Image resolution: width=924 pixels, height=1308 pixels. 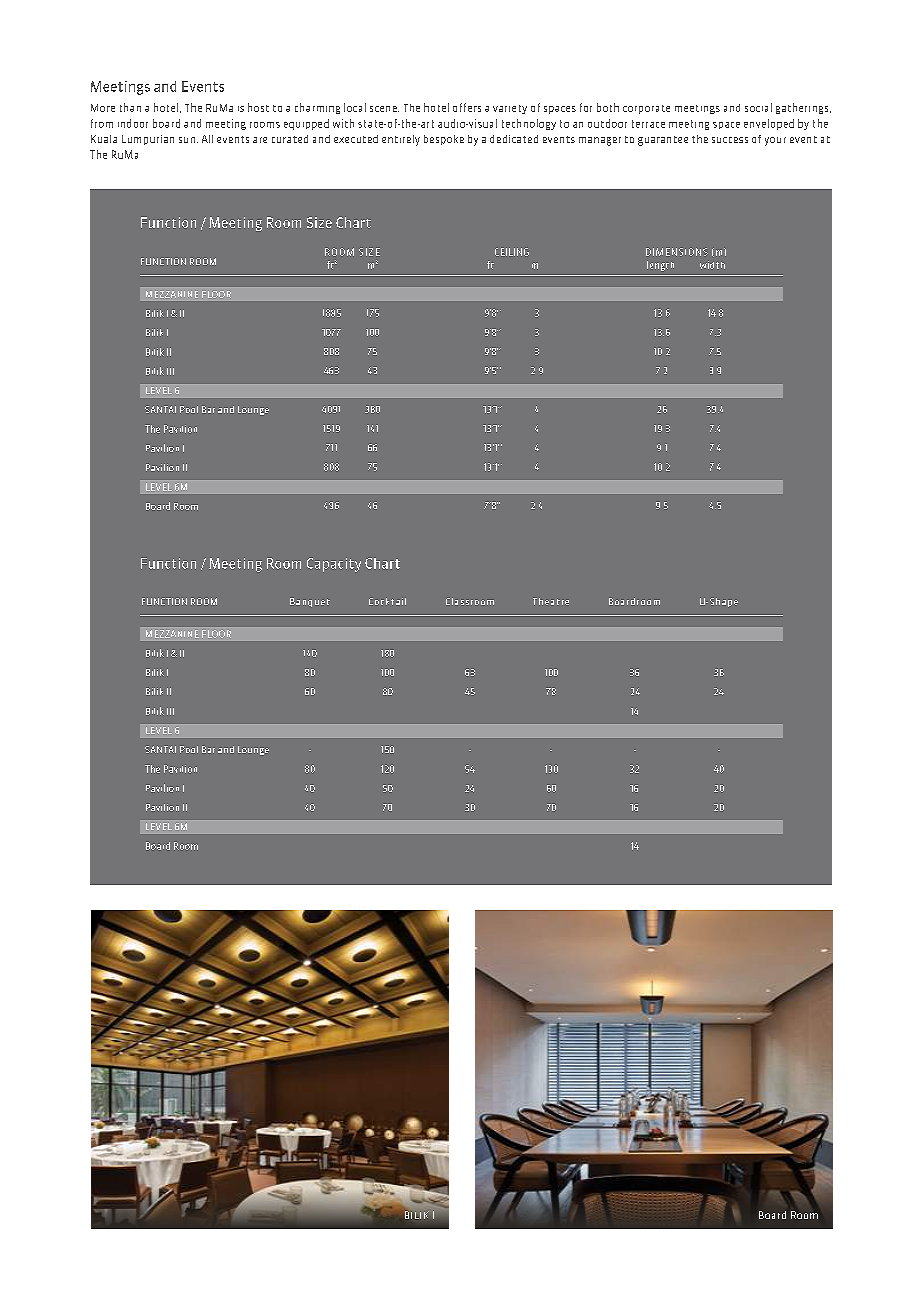 I want to click on offers, so click(x=467, y=107).
